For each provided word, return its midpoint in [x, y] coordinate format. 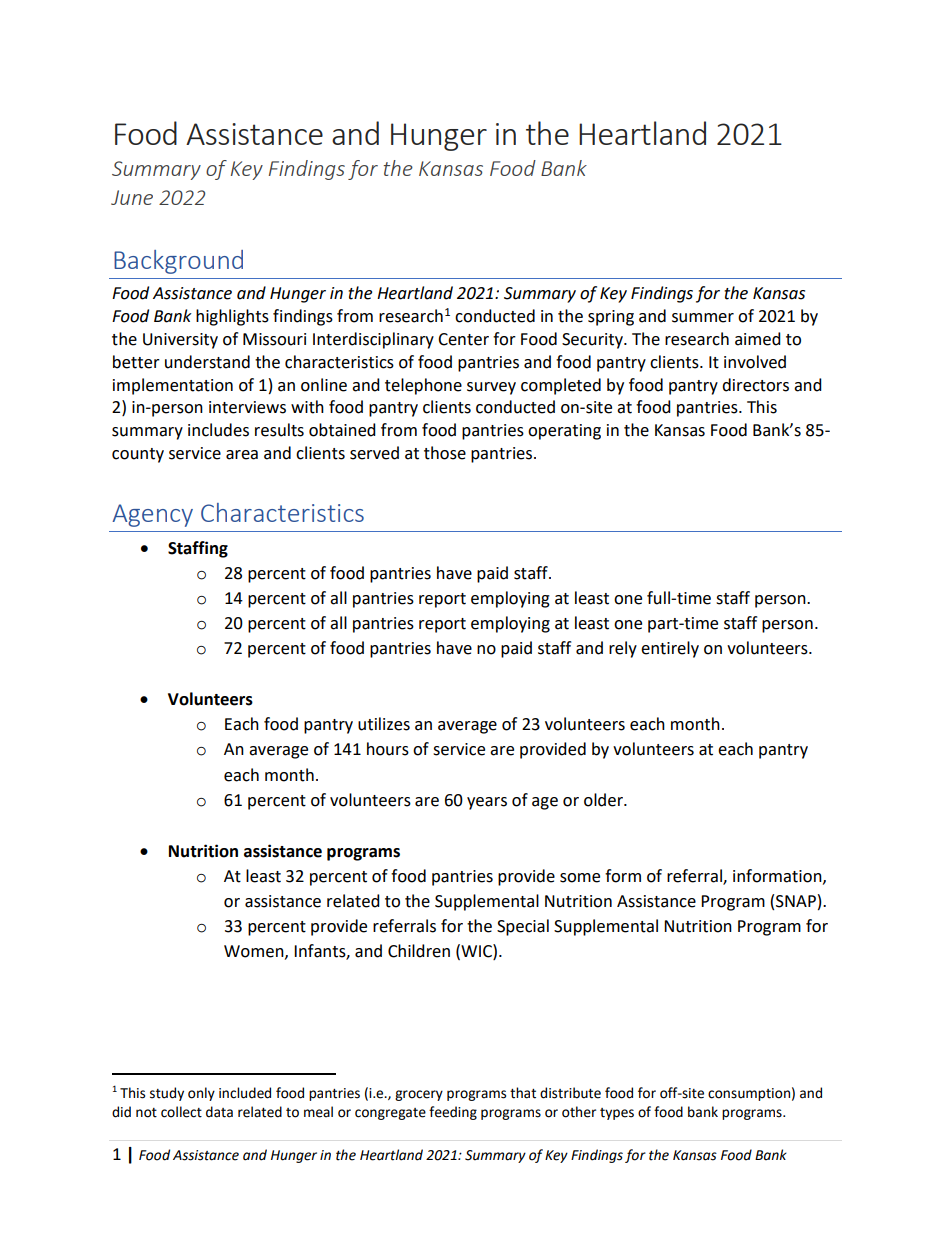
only [201, 1094]
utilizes [384, 724]
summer [703, 318]
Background [178, 262]
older [604, 800]
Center [463, 339]
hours [388, 749]
